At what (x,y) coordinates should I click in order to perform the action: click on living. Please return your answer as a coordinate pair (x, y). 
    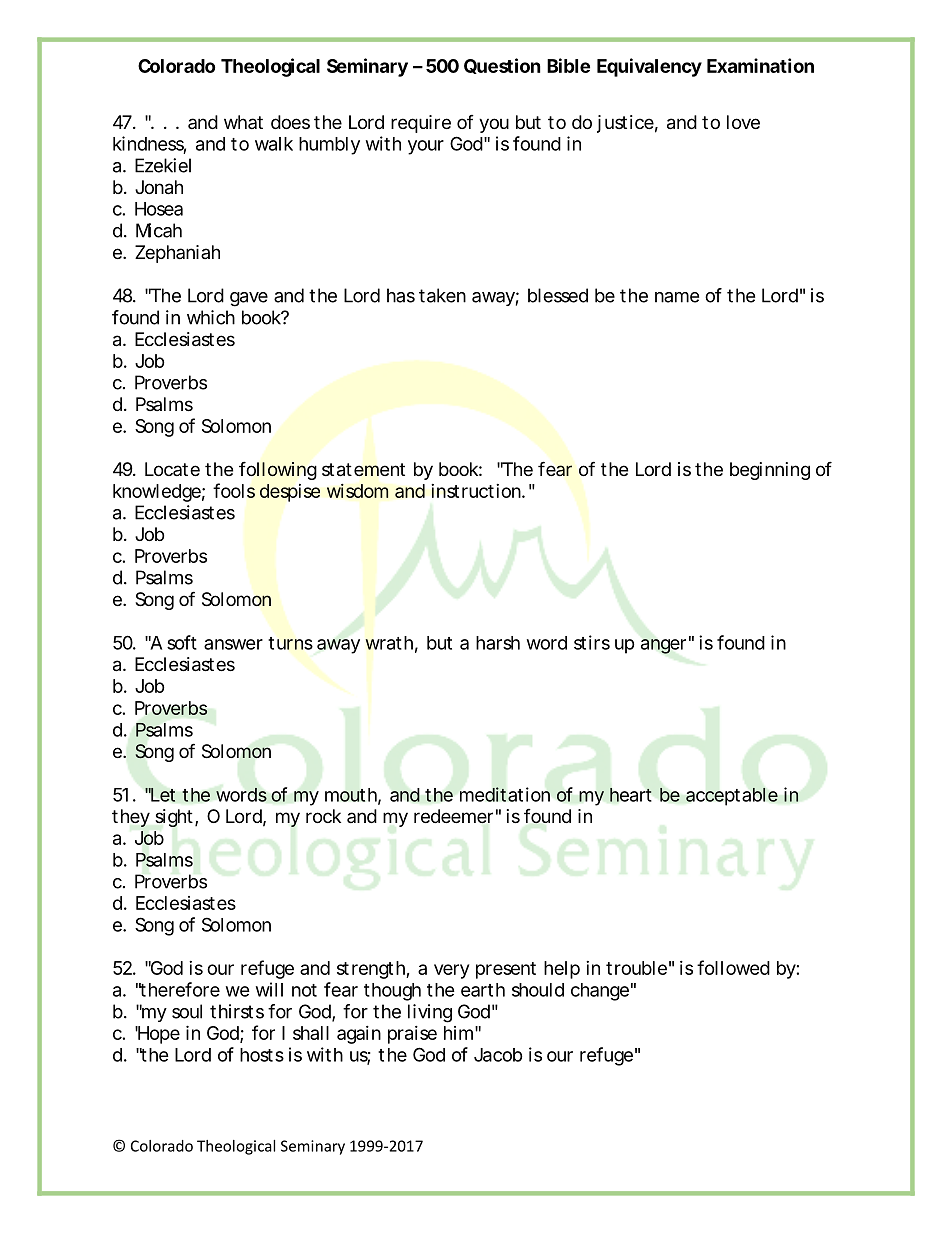
    Looking at the image, I should click on (430, 1013).
